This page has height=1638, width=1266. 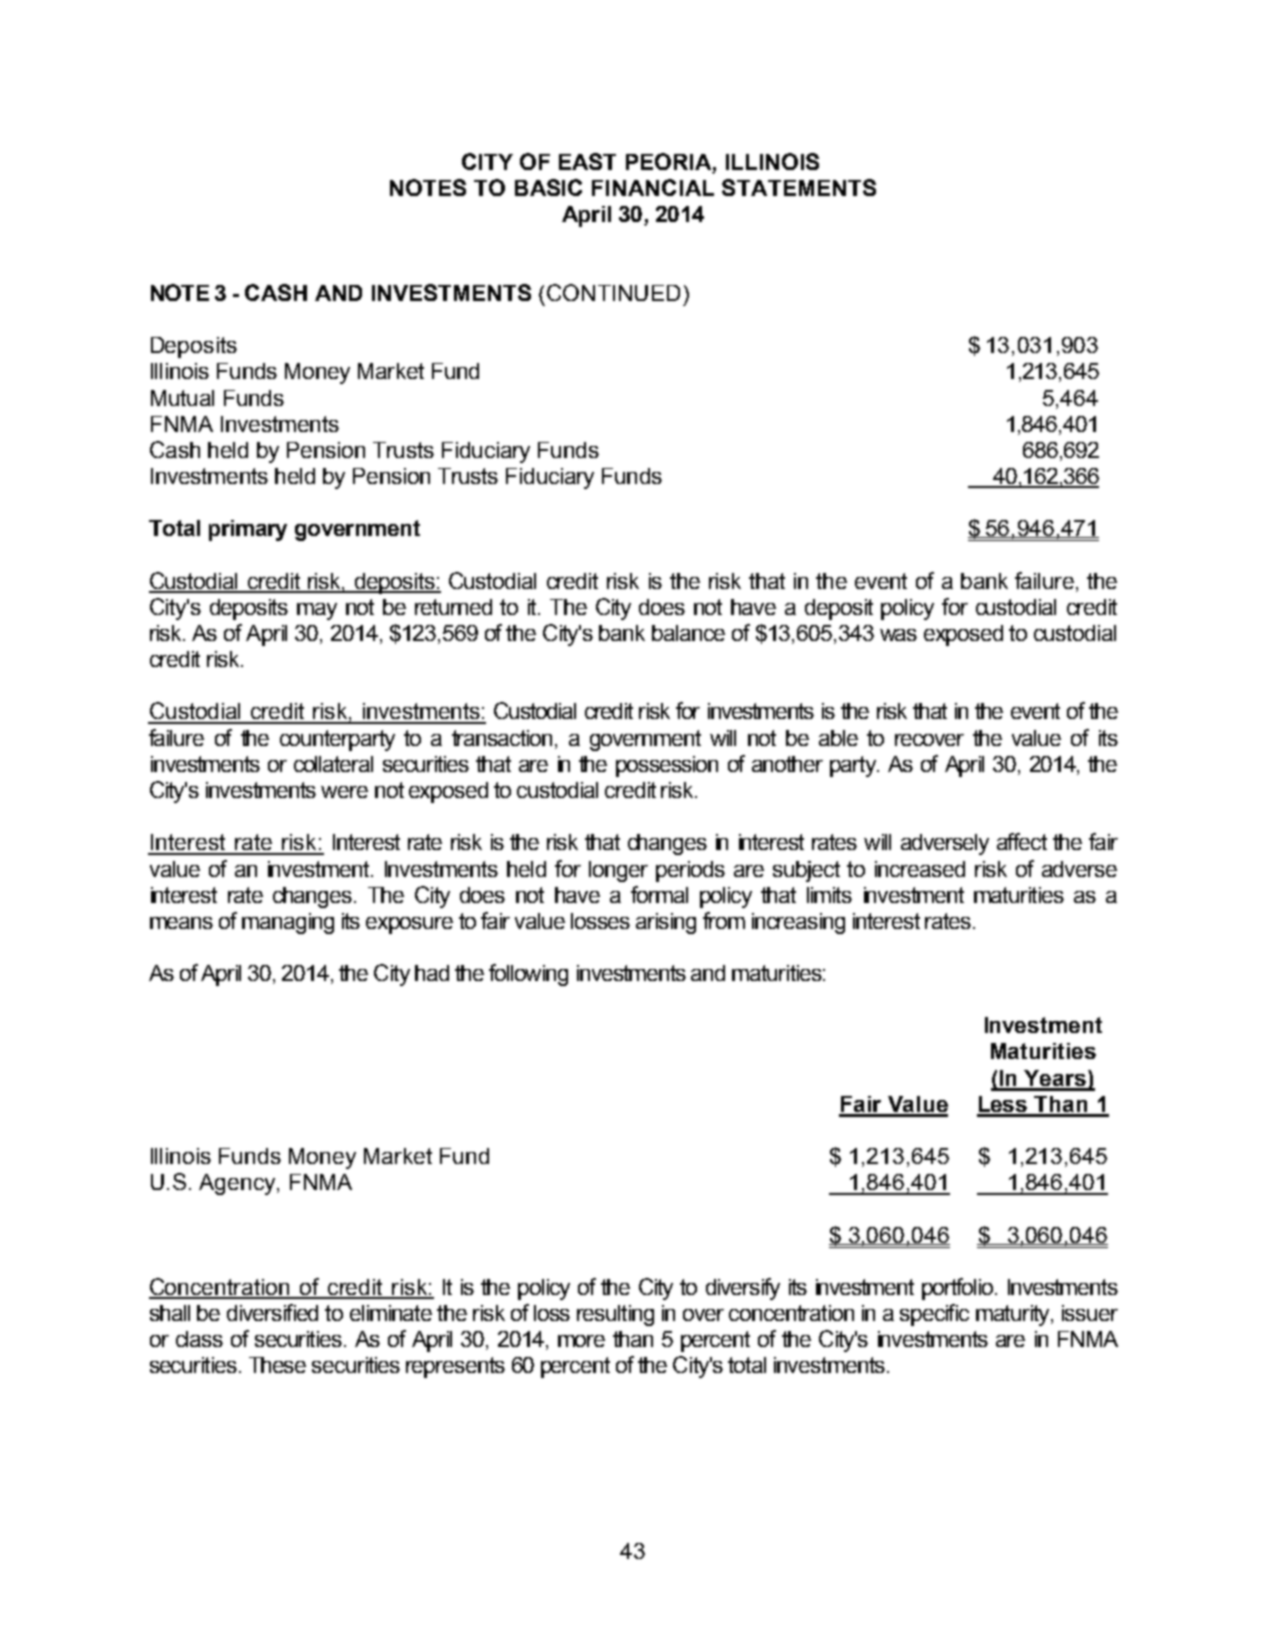 I want to click on BASIC, so click(x=548, y=187).
